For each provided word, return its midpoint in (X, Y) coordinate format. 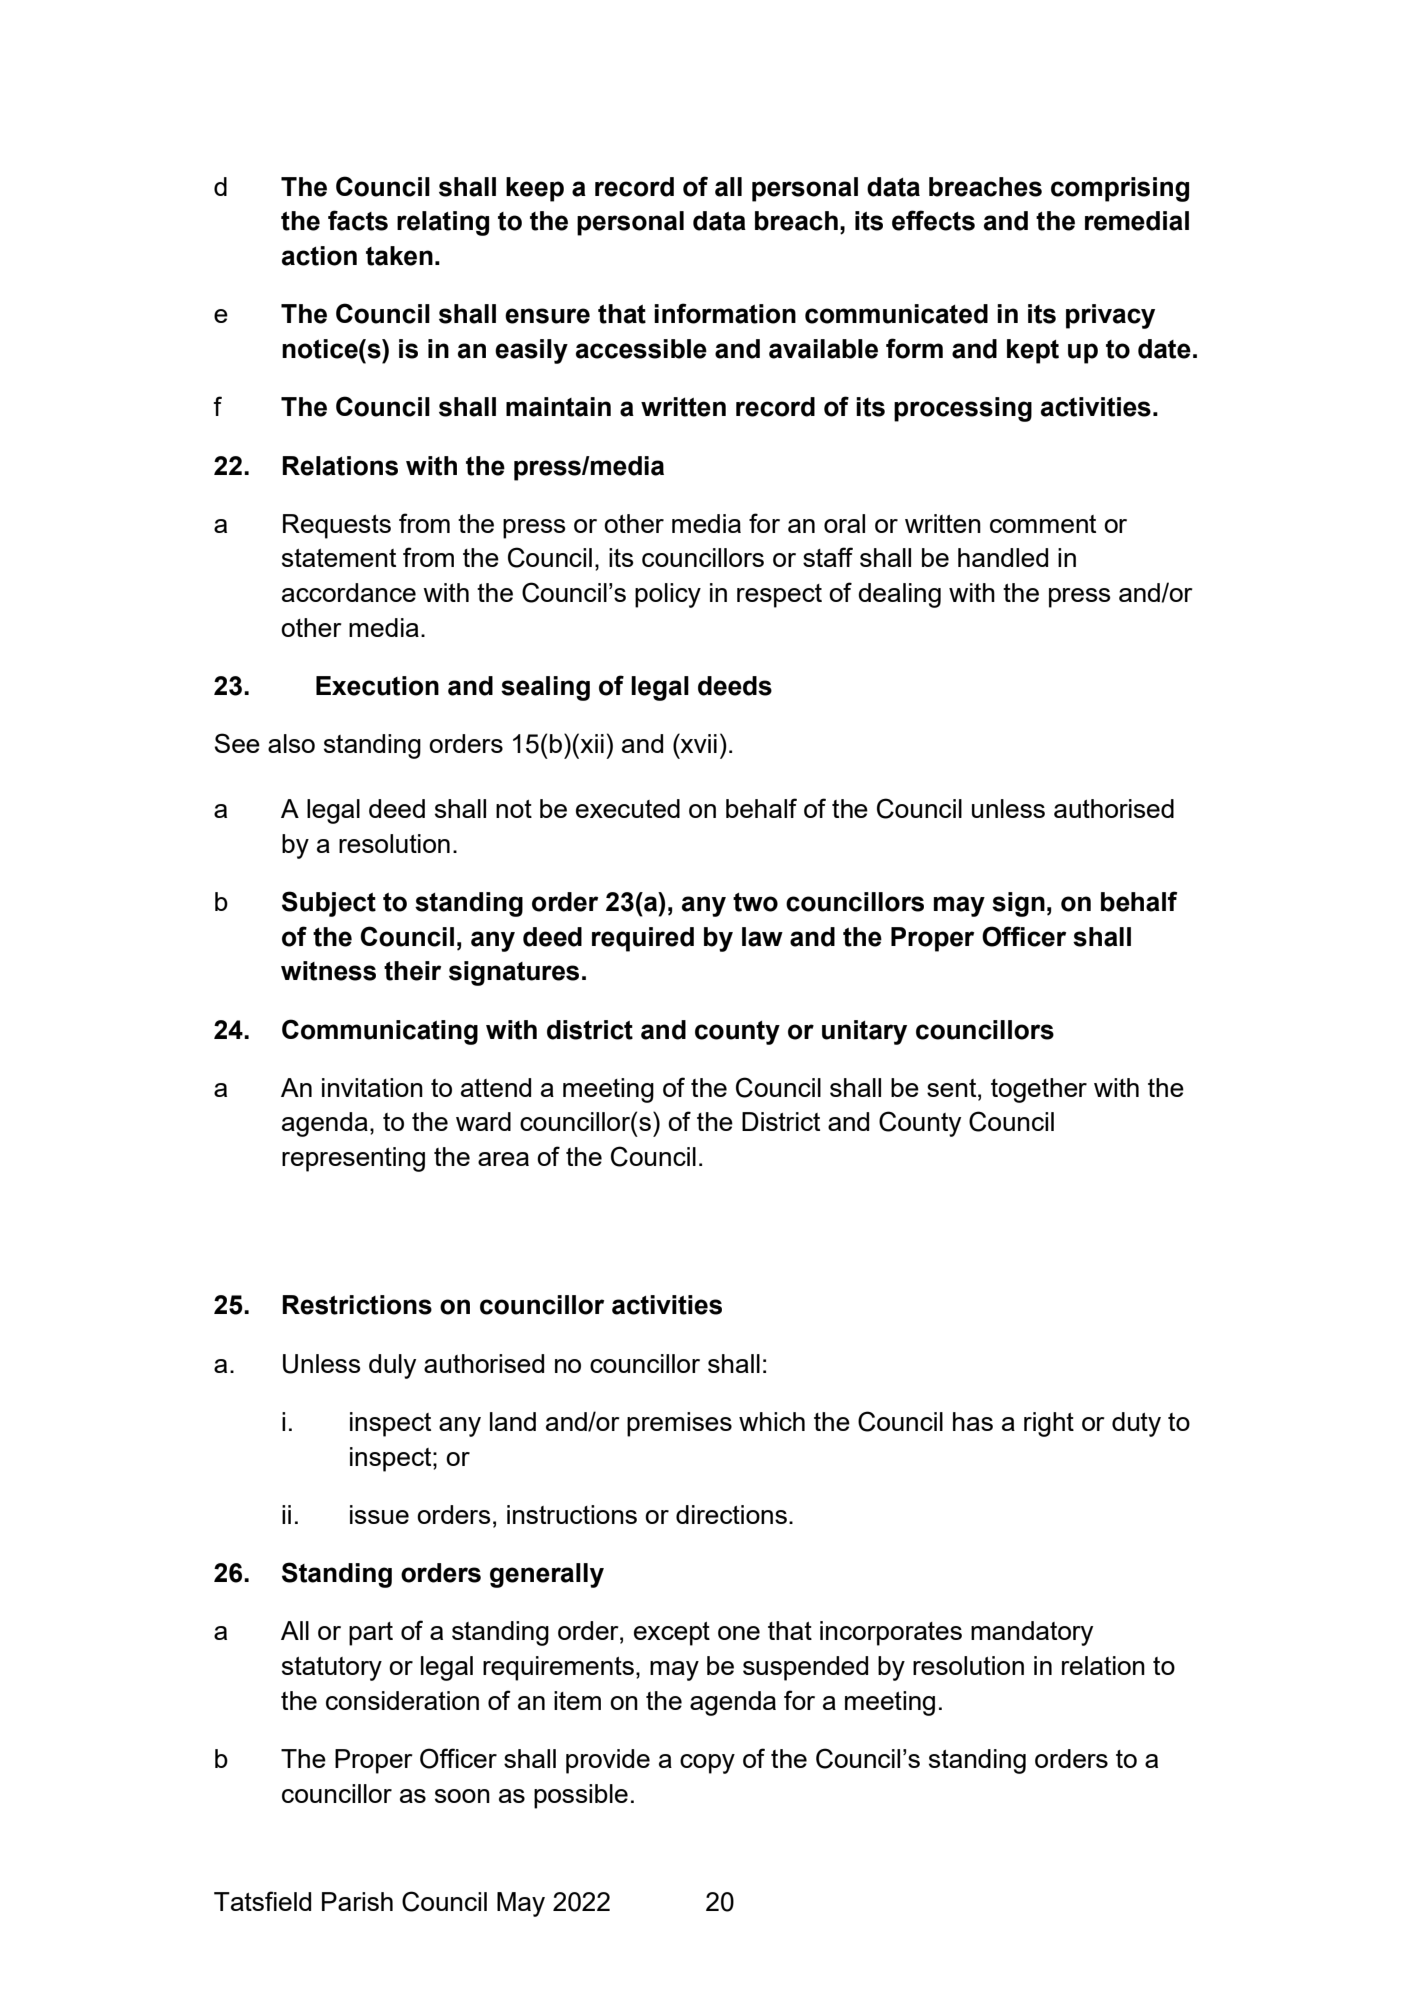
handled (1003, 557)
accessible (641, 349)
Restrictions (357, 1305)
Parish (357, 1901)
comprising (1120, 189)
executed (628, 808)
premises (679, 1424)
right (1049, 1424)
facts (358, 220)
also (291, 743)
